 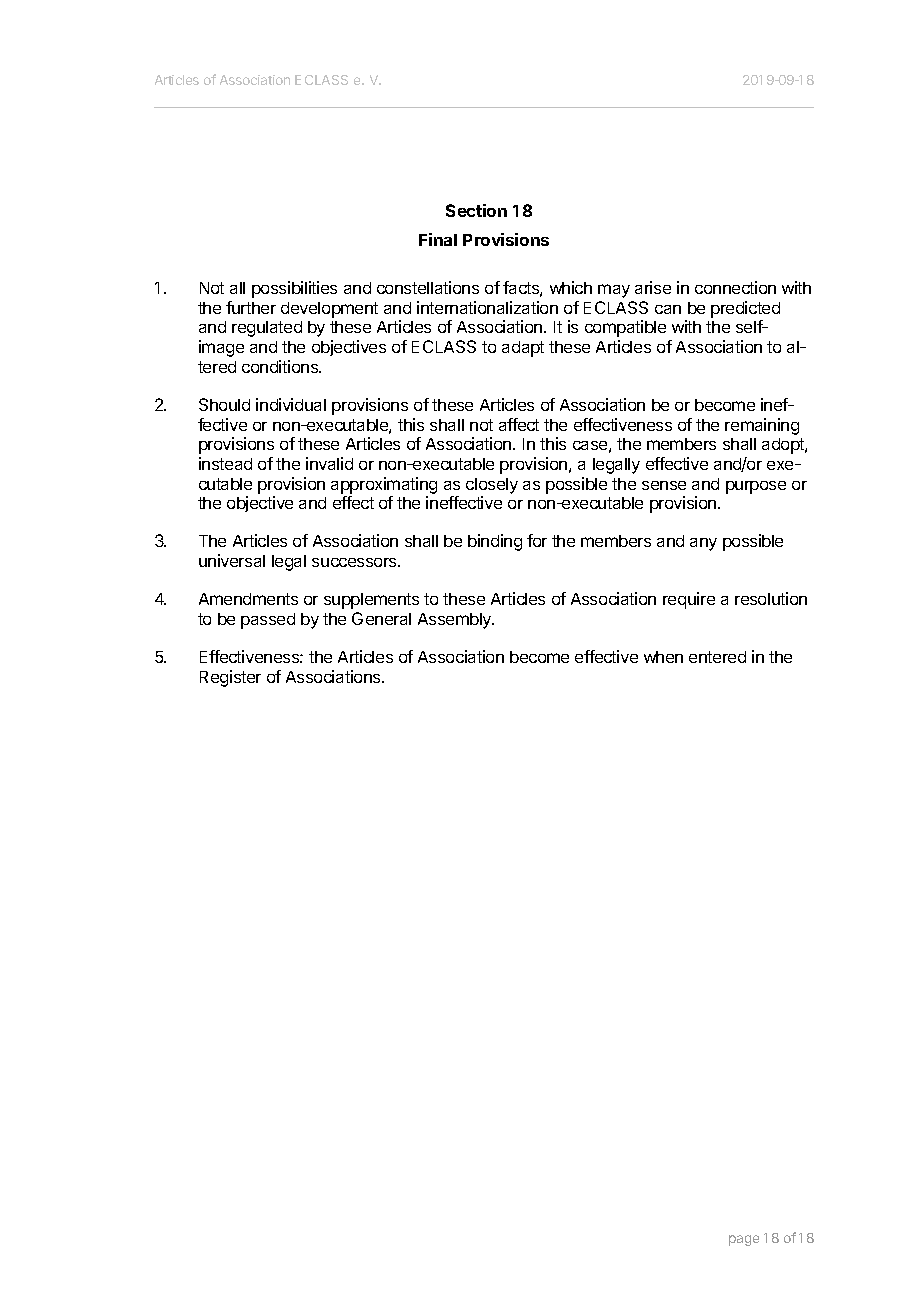 What do you see at coordinates (294, 289) in the page?
I see `possibilities` at bounding box center [294, 289].
